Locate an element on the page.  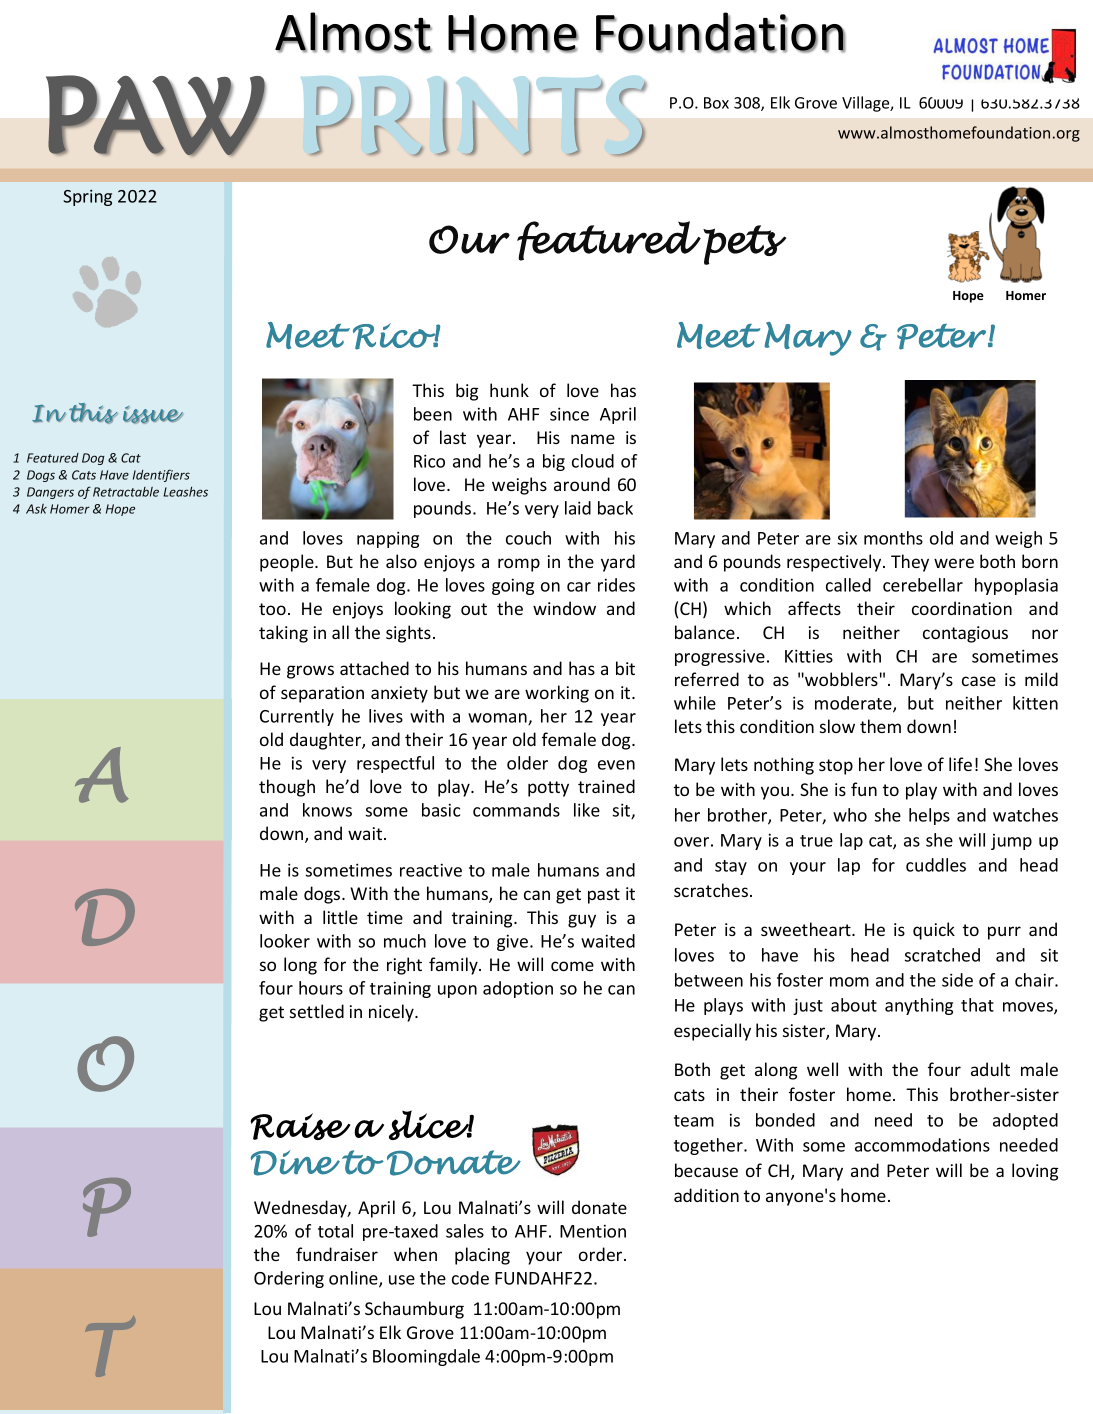
Box is located at coordinates (716, 103).
